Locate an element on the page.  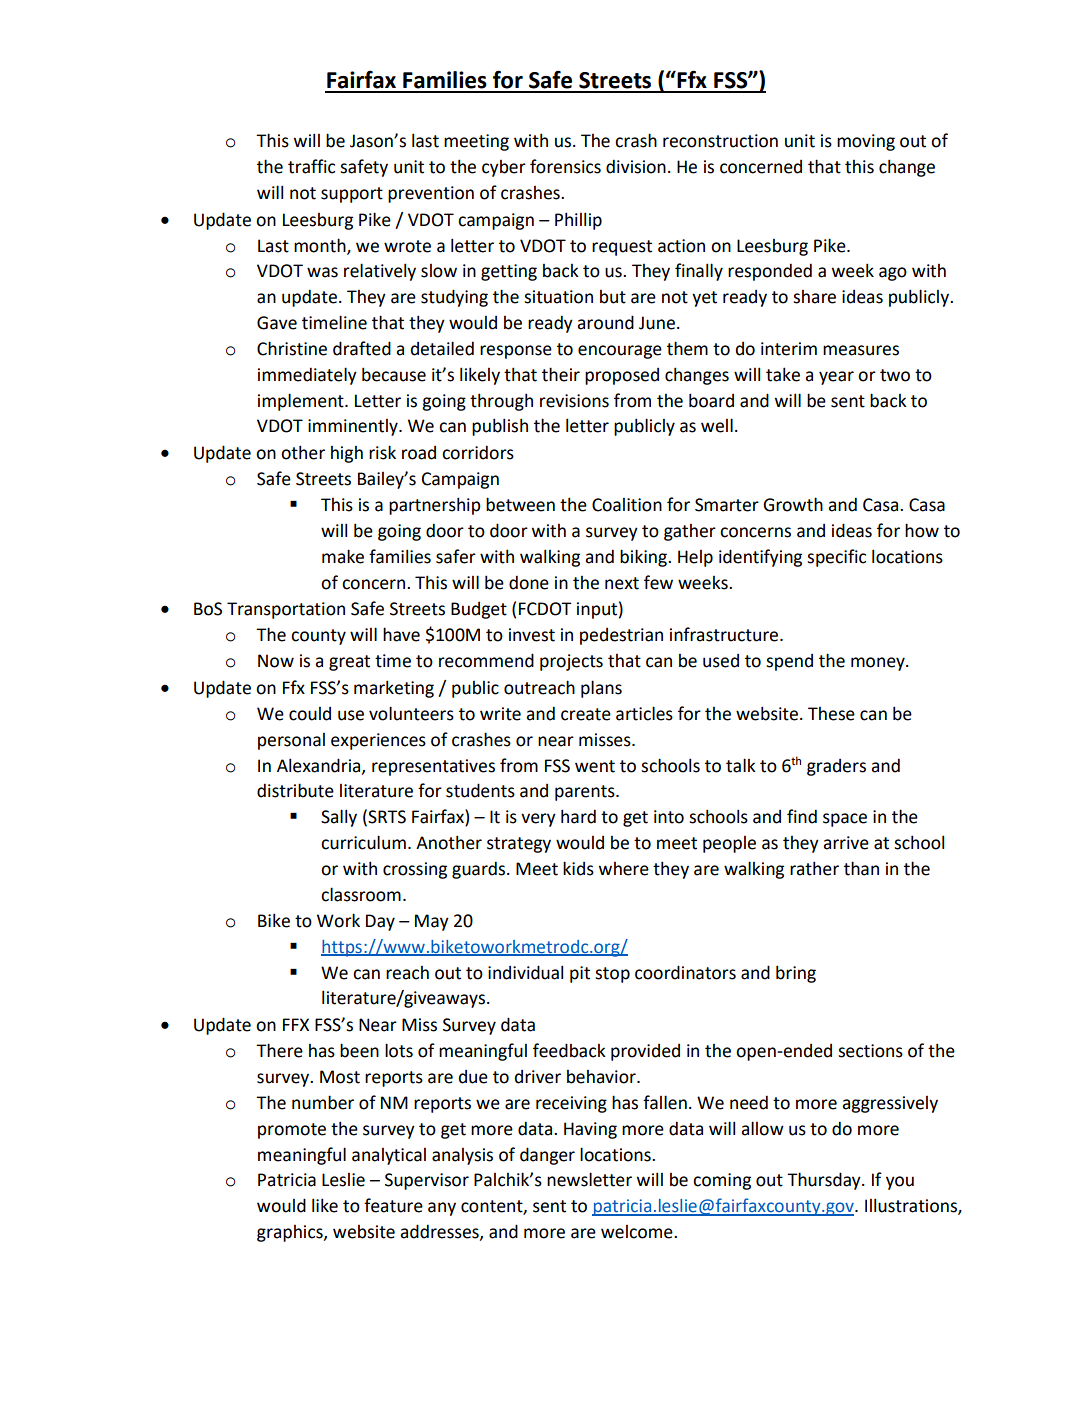
welcome is located at coordinates (638, 1232).
